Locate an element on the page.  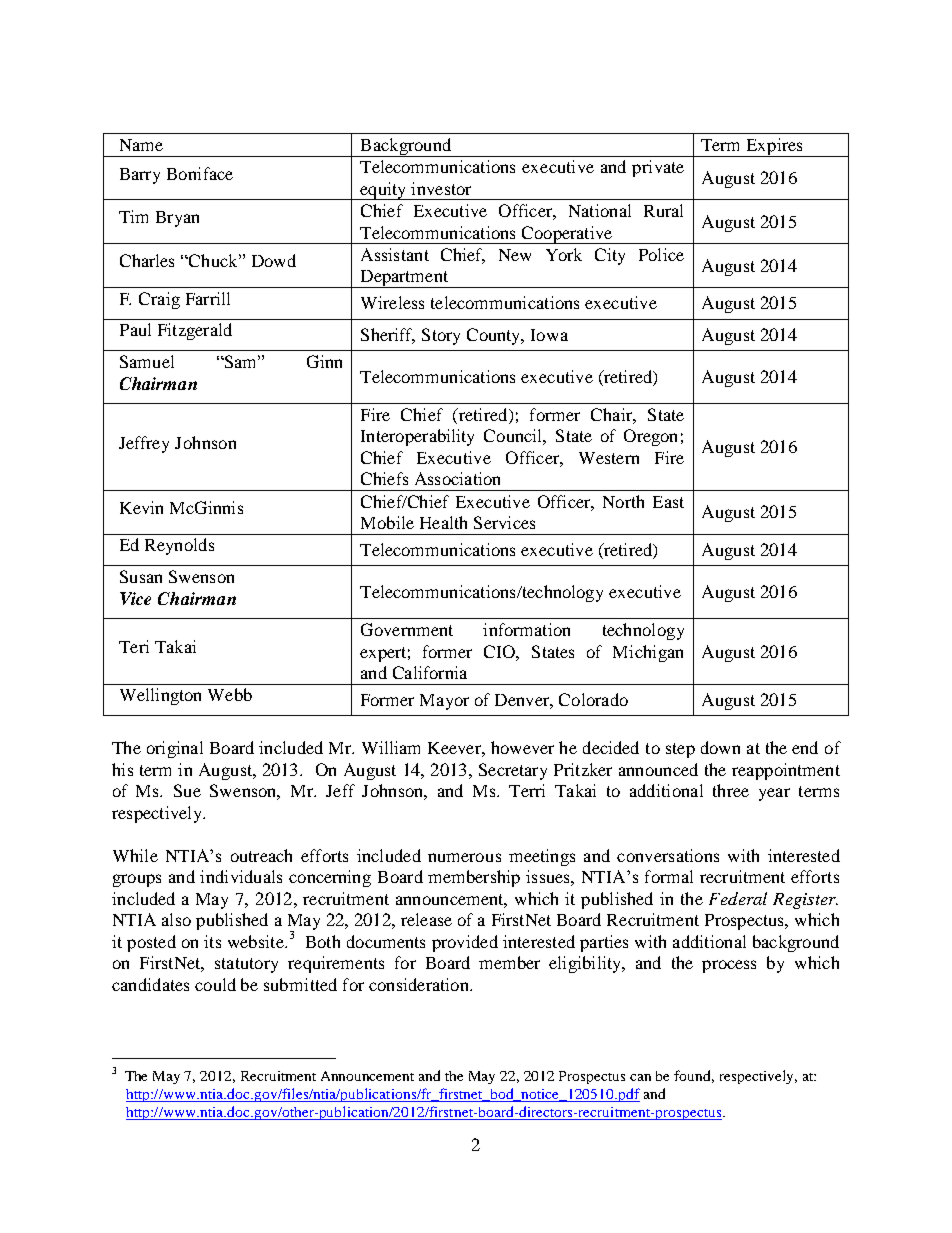
Samuel is located at coordinates (147, 361).
